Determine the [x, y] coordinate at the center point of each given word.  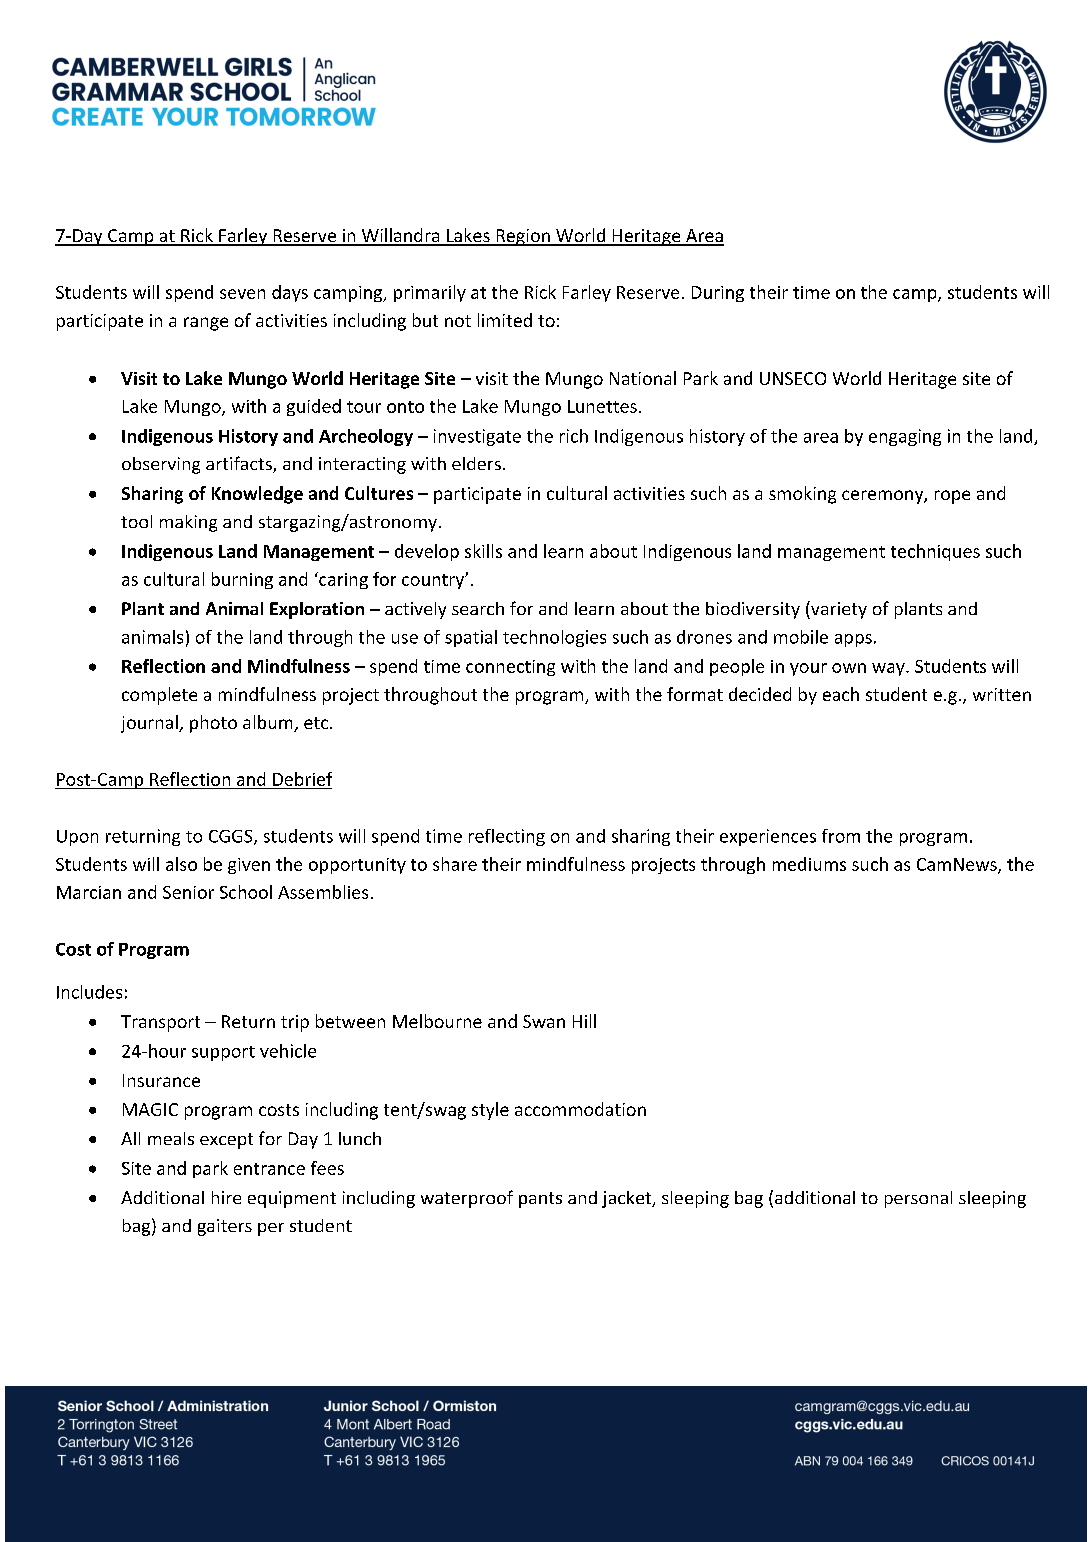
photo [213, 724]
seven [242, 294]
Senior [188, 892]
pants [540, 1200]
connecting [510, 668]
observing [161, 465]
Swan [544, 1021]
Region [523, 237]
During [718, 294]
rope [952, 497]
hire [226, 1197]
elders [476, 463]
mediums [809, 864]
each [841, 694]
